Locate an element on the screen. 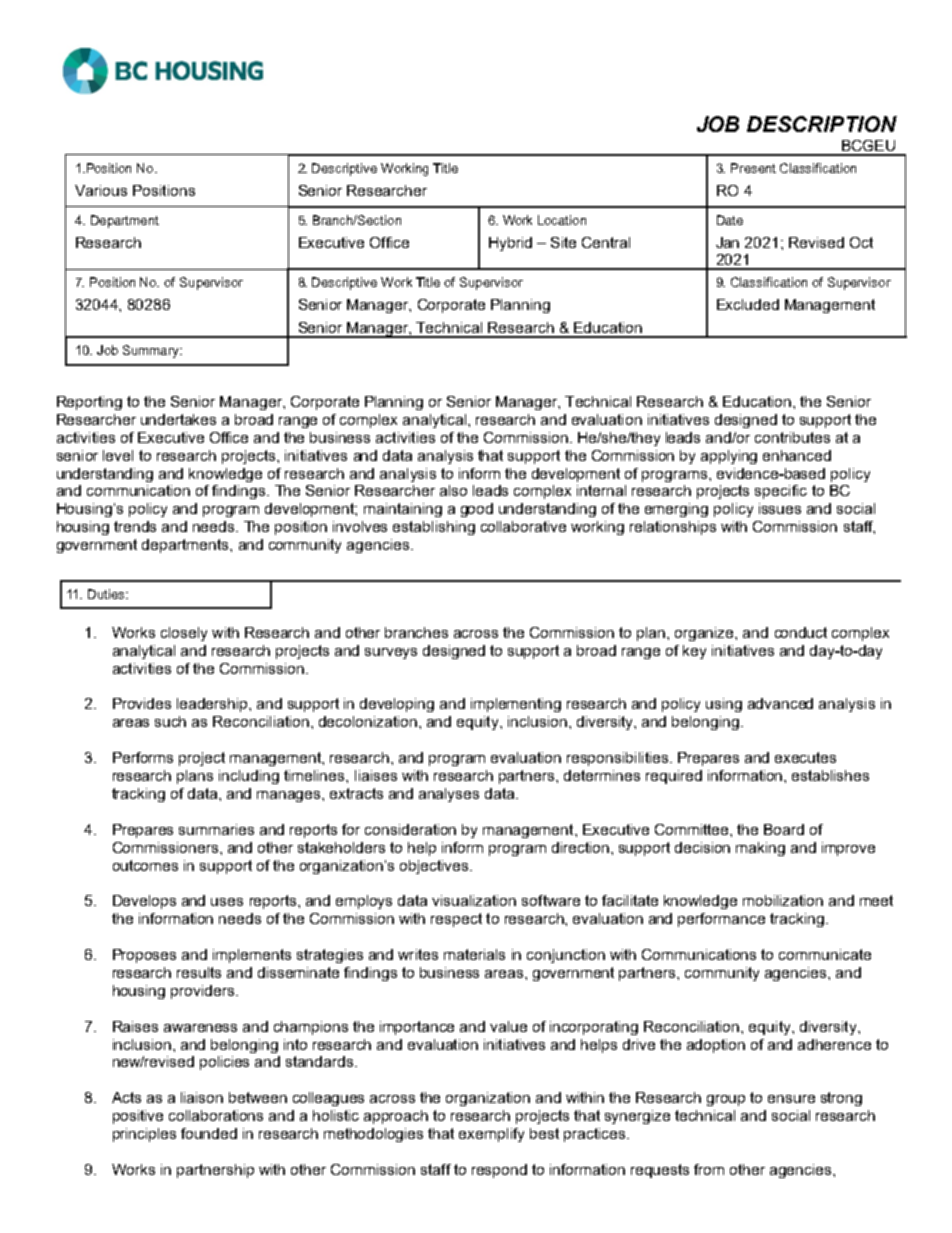 The height and width of the screenshot is (1233, 952). Various is located at coordinates (101, 190).
